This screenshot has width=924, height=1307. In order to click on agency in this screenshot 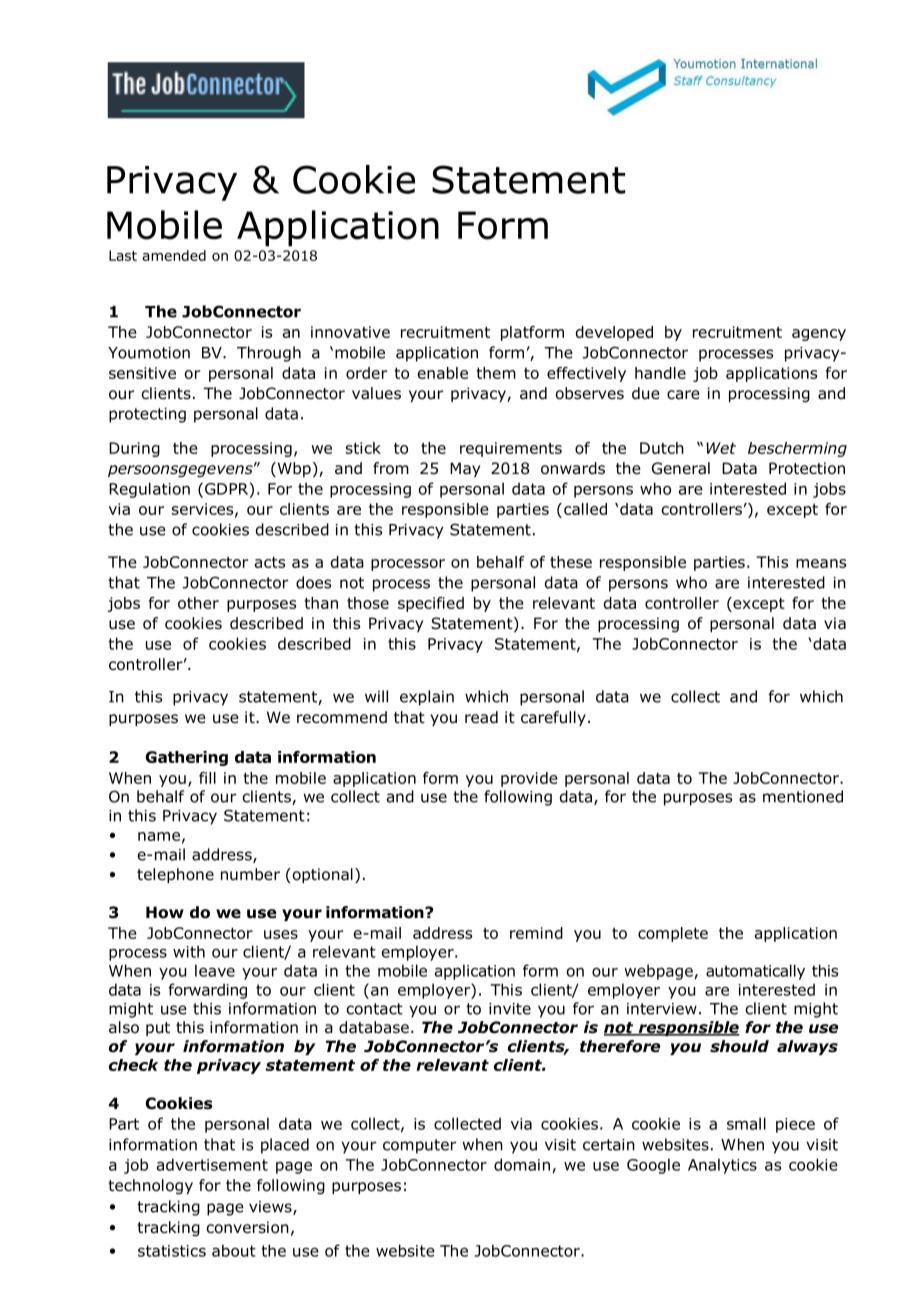, I will do `click(819, 335)`.
